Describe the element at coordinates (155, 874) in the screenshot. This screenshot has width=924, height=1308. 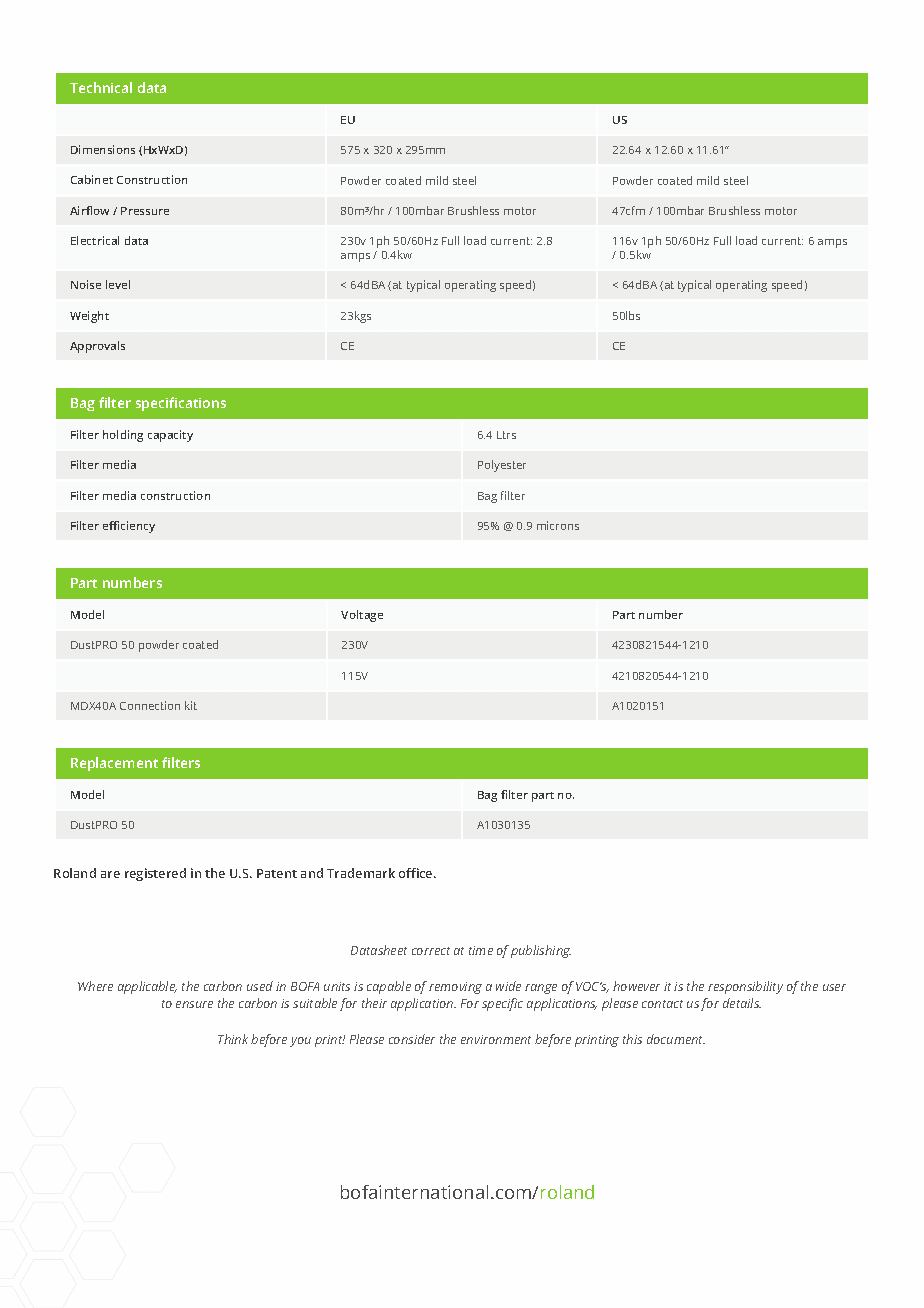
I see `registered` at that location.
